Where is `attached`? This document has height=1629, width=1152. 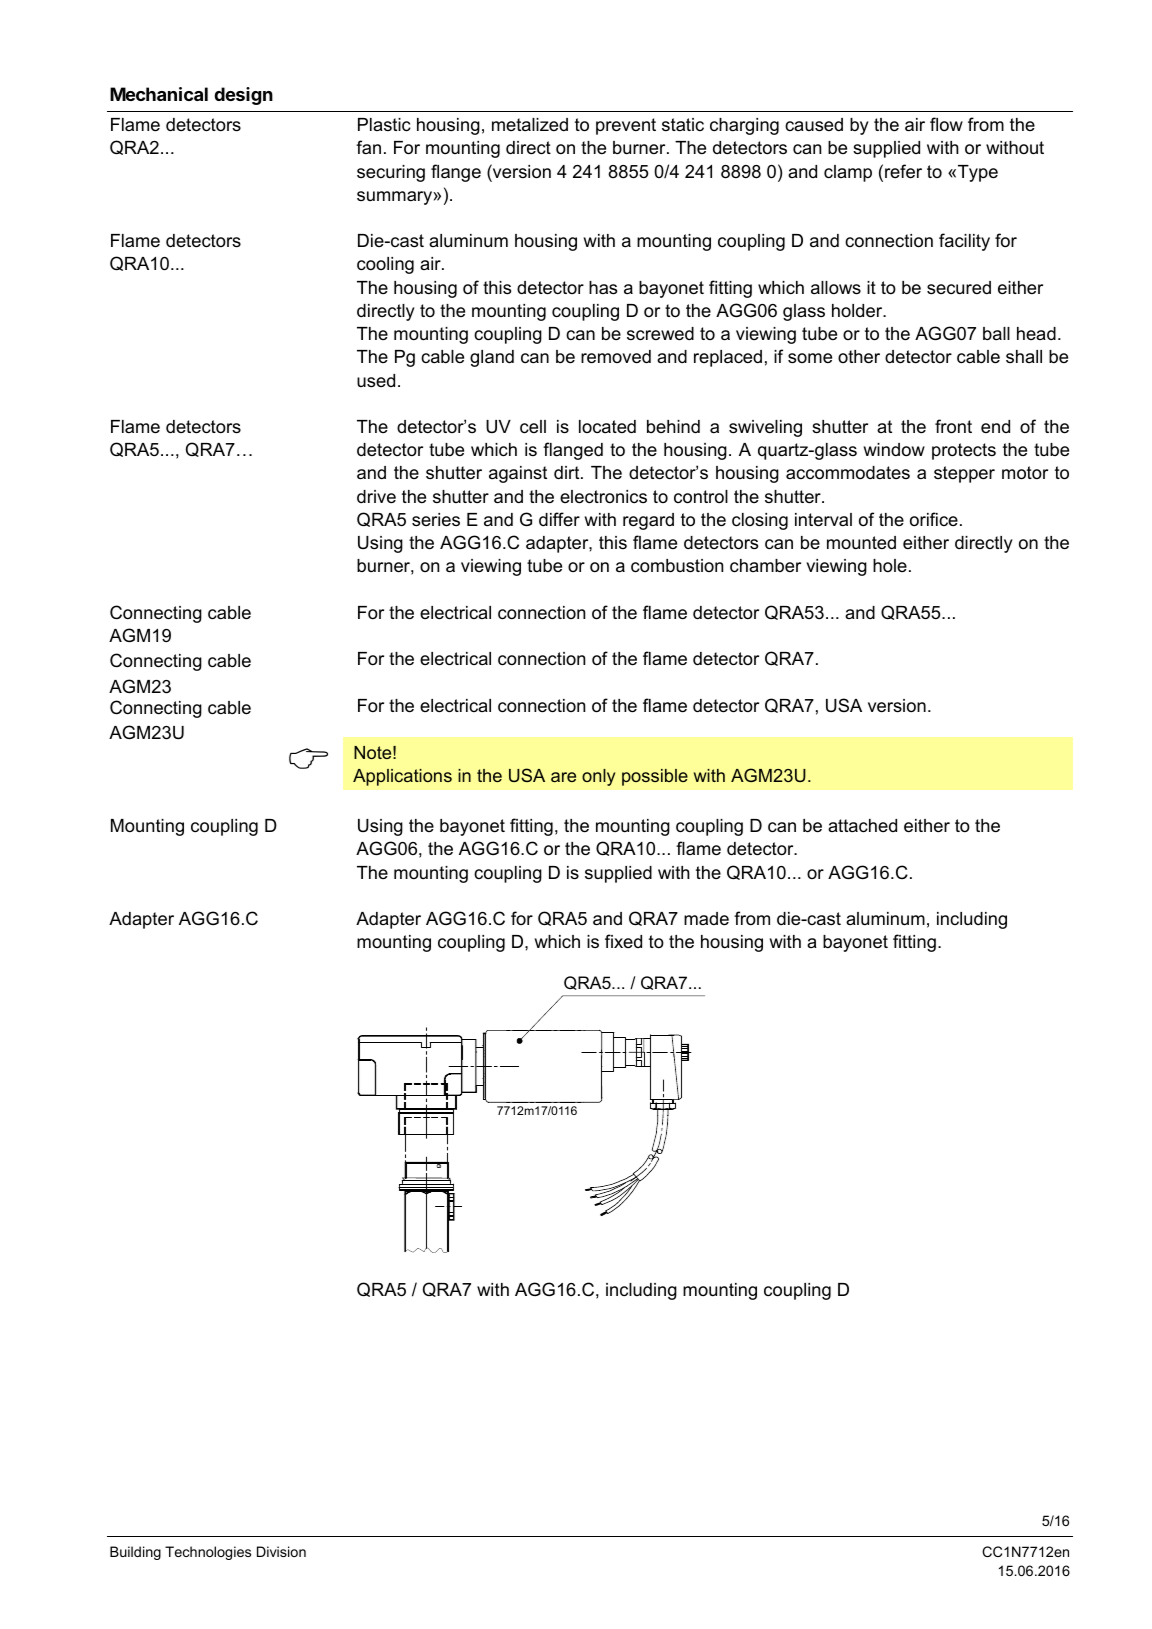 attached is located at coordinates (862, 825).
